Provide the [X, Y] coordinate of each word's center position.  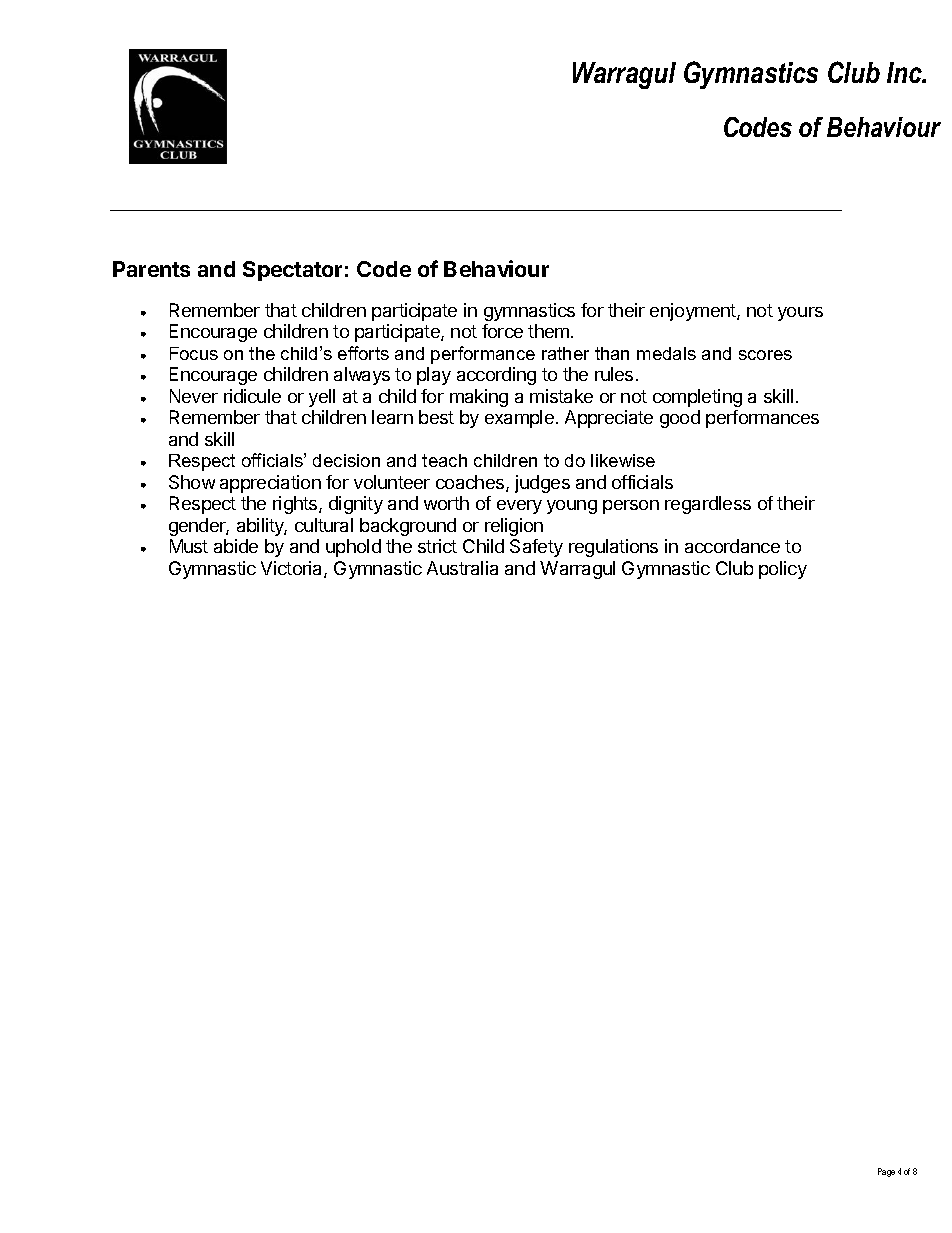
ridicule [252, 396]
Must [189, 546]
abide [236, 546]
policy [783, 570]
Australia [462, 568]
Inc [905, 72]
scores [765, 355]
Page [886, 1172]
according [496, 376]
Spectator [292, 271]
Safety [536, 548]
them [550, 331]
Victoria [293, 569]
